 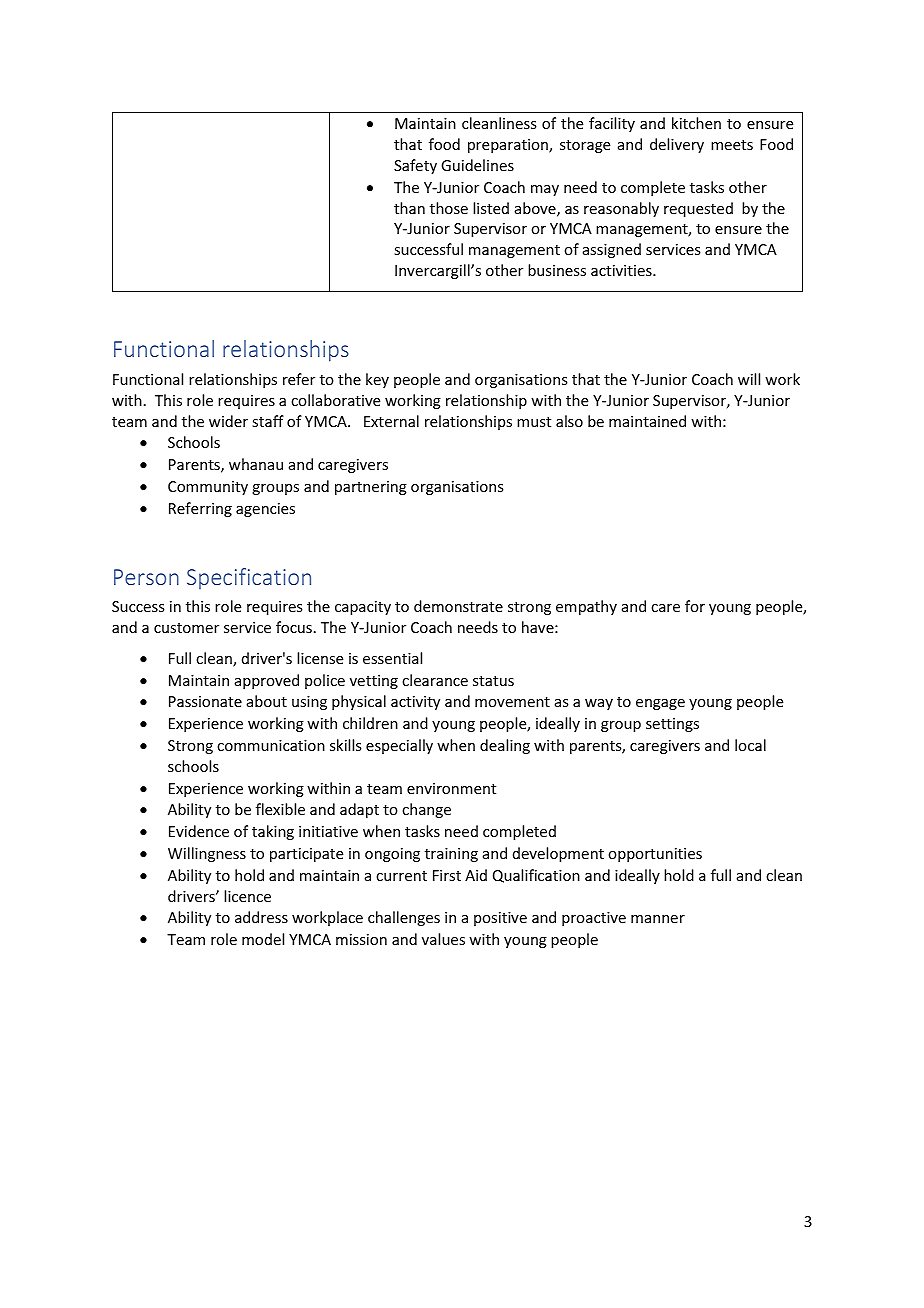 I want to click on External, so click(x=391, y=421).
